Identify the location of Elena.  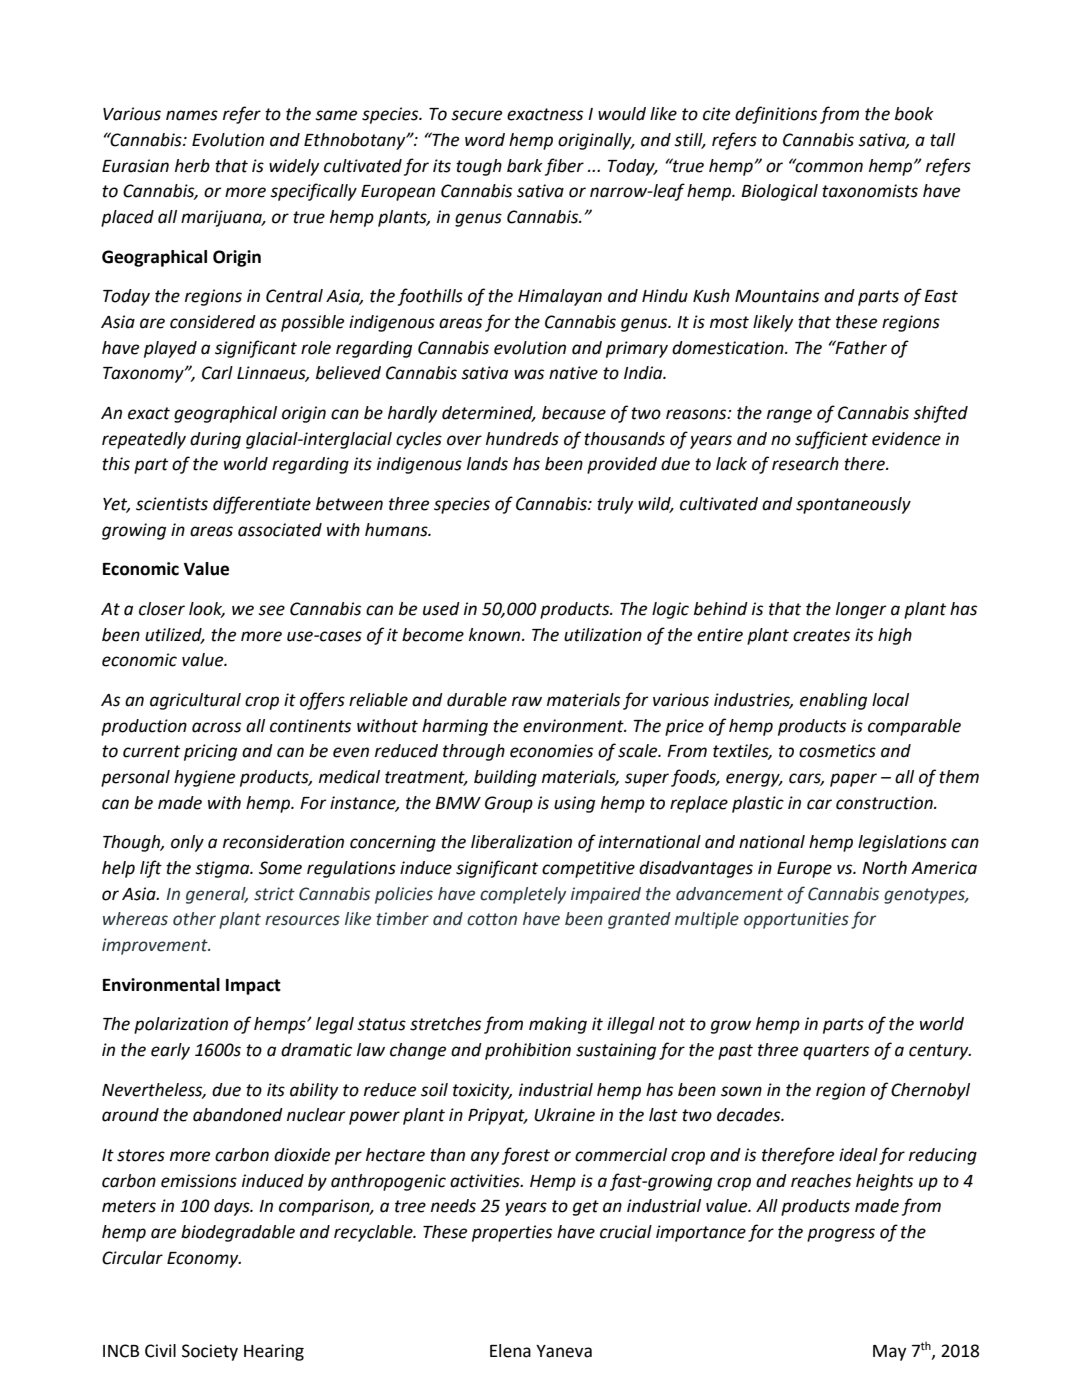
(510, 1351).
